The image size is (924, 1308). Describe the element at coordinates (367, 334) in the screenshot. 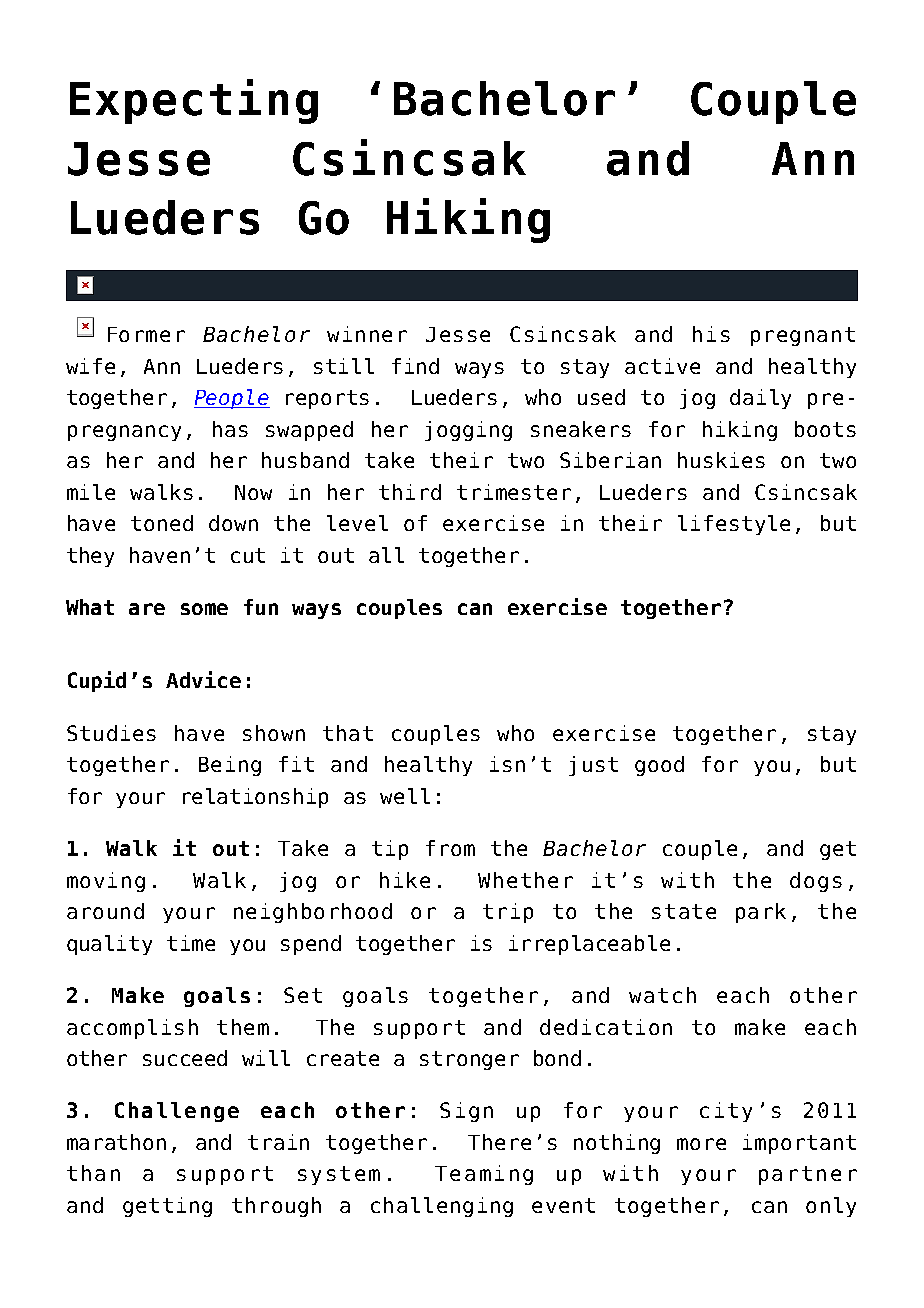

I see `winner` at that location.
